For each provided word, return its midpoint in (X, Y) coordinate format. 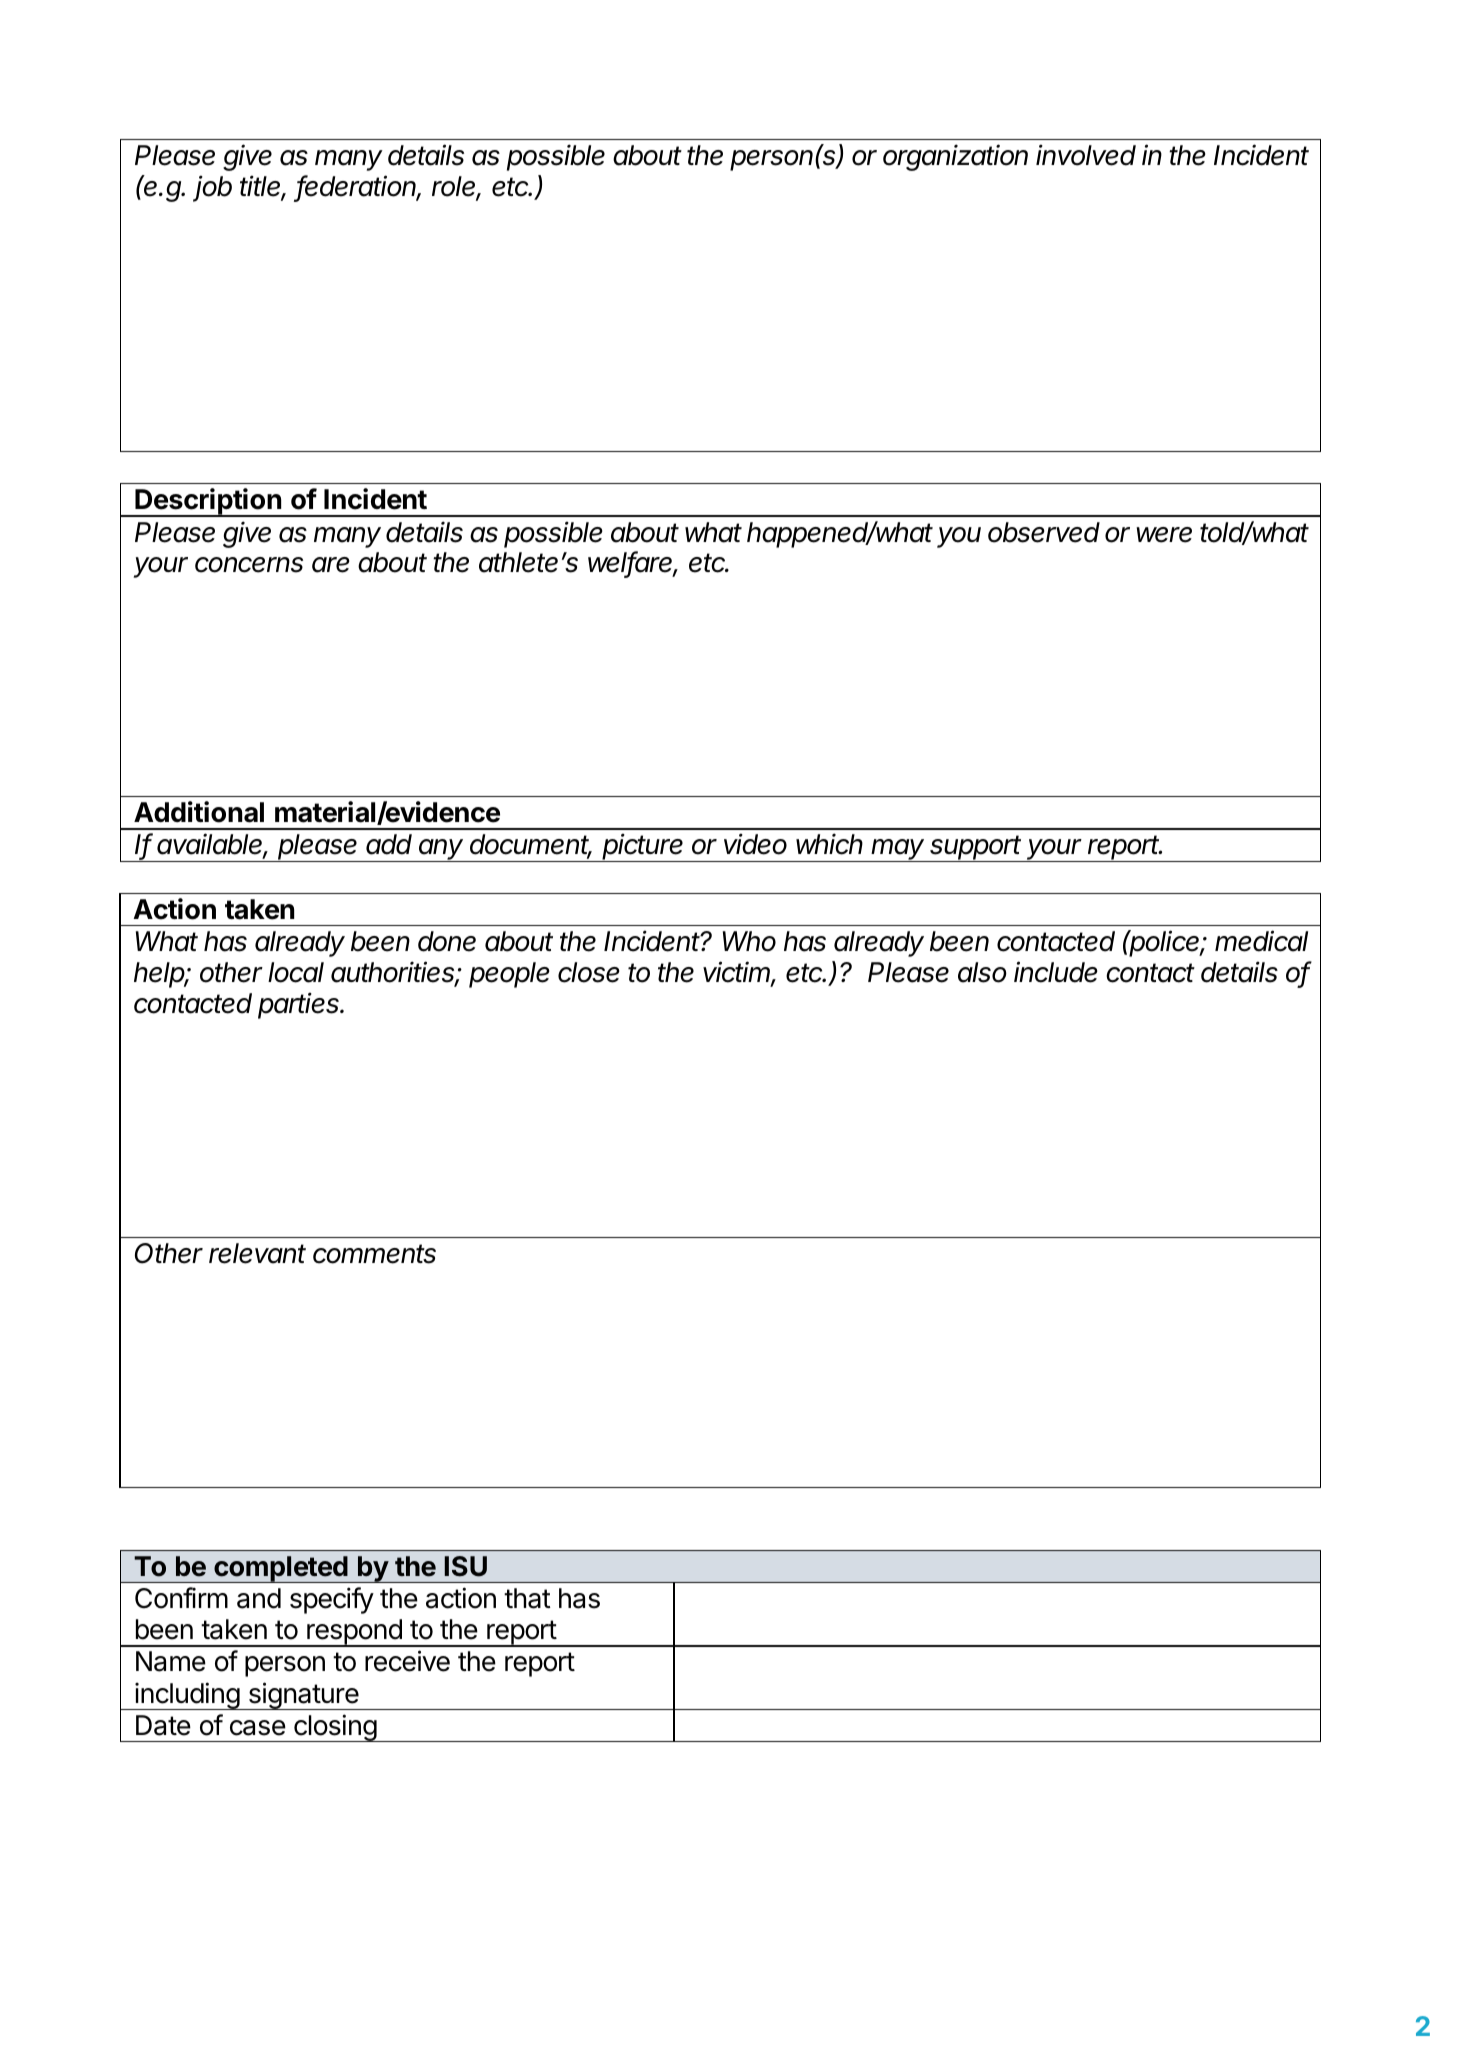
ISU (466, 1566)
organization (955, 157)
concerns (249, 565)
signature (303, 1696)
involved (1086, 155)
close (589, 972)
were (1164, 535)
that (527, 1598)
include (1056, 972)
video (755, 844)
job (212, 188)
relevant (257, 1253)
